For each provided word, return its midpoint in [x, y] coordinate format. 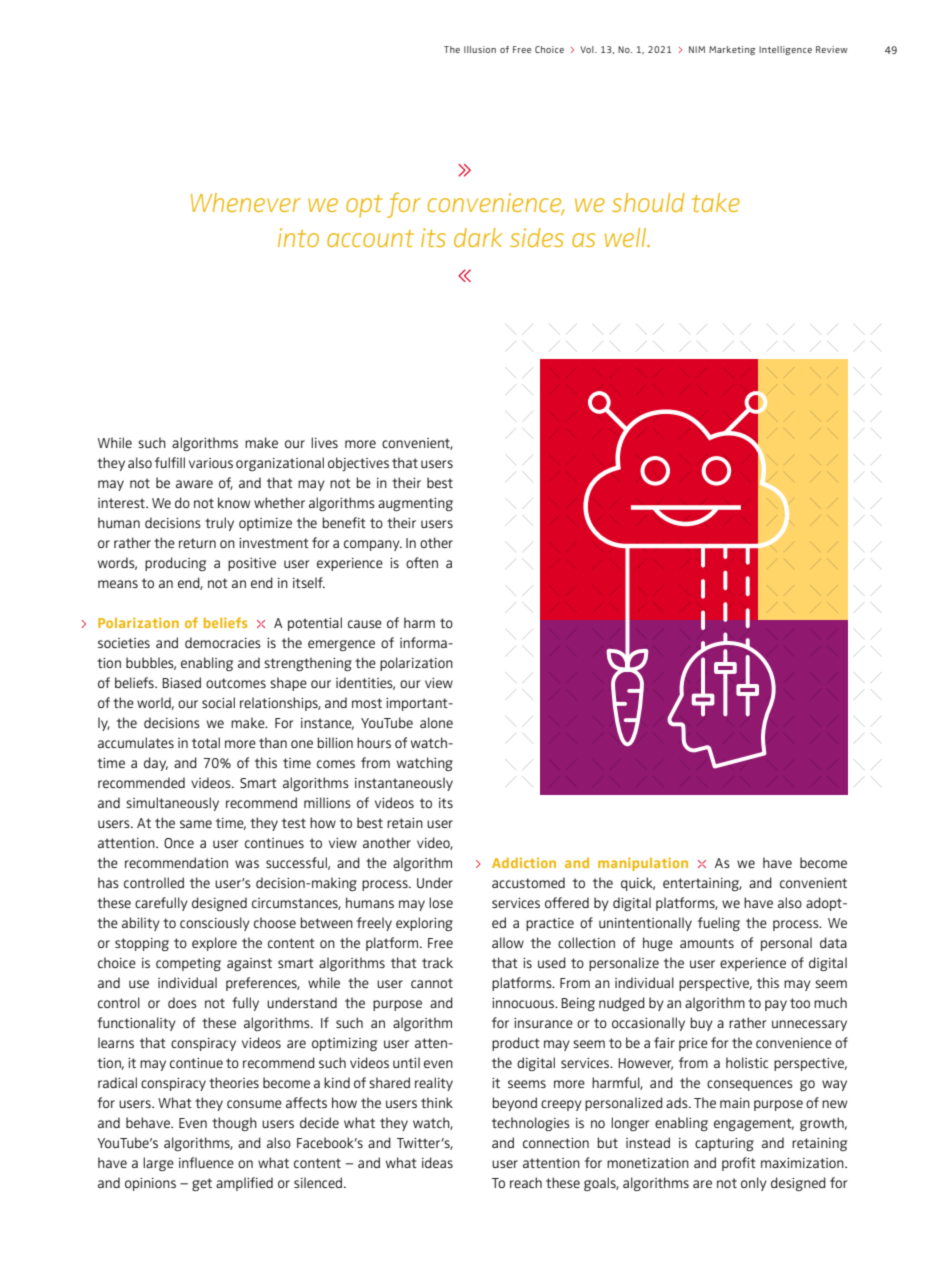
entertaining [702, 885]
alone [436, 722]
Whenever [246, 202]
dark [478, 237]
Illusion [480, 49]
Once [179, 843]
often [422, 562]
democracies [223, 642]
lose [441, 902]
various [211, 463]
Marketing [732, 50]
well [627, 237]
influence [206, 1162]
